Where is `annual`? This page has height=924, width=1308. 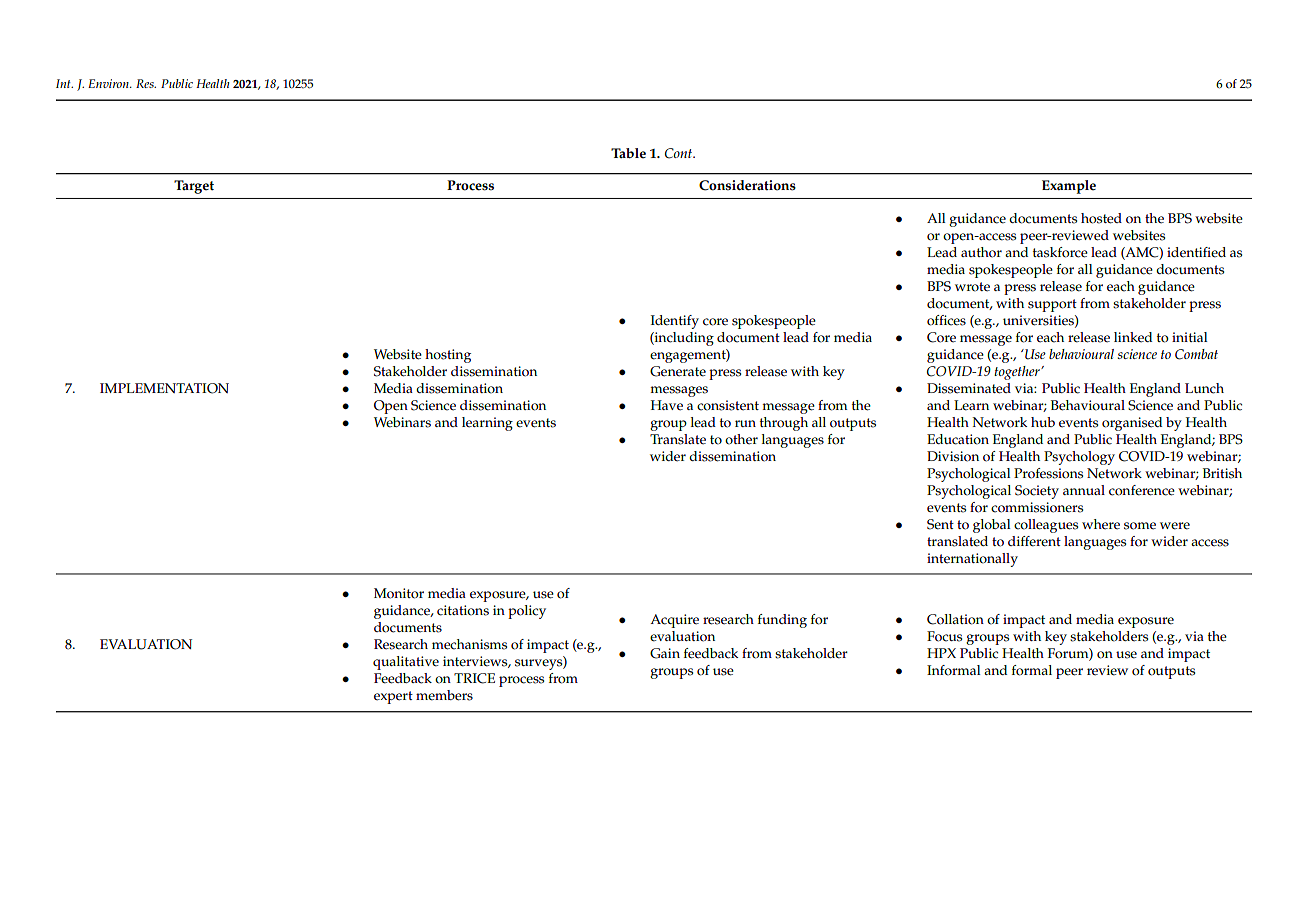
annual is located at coordinates (1084, 490).
